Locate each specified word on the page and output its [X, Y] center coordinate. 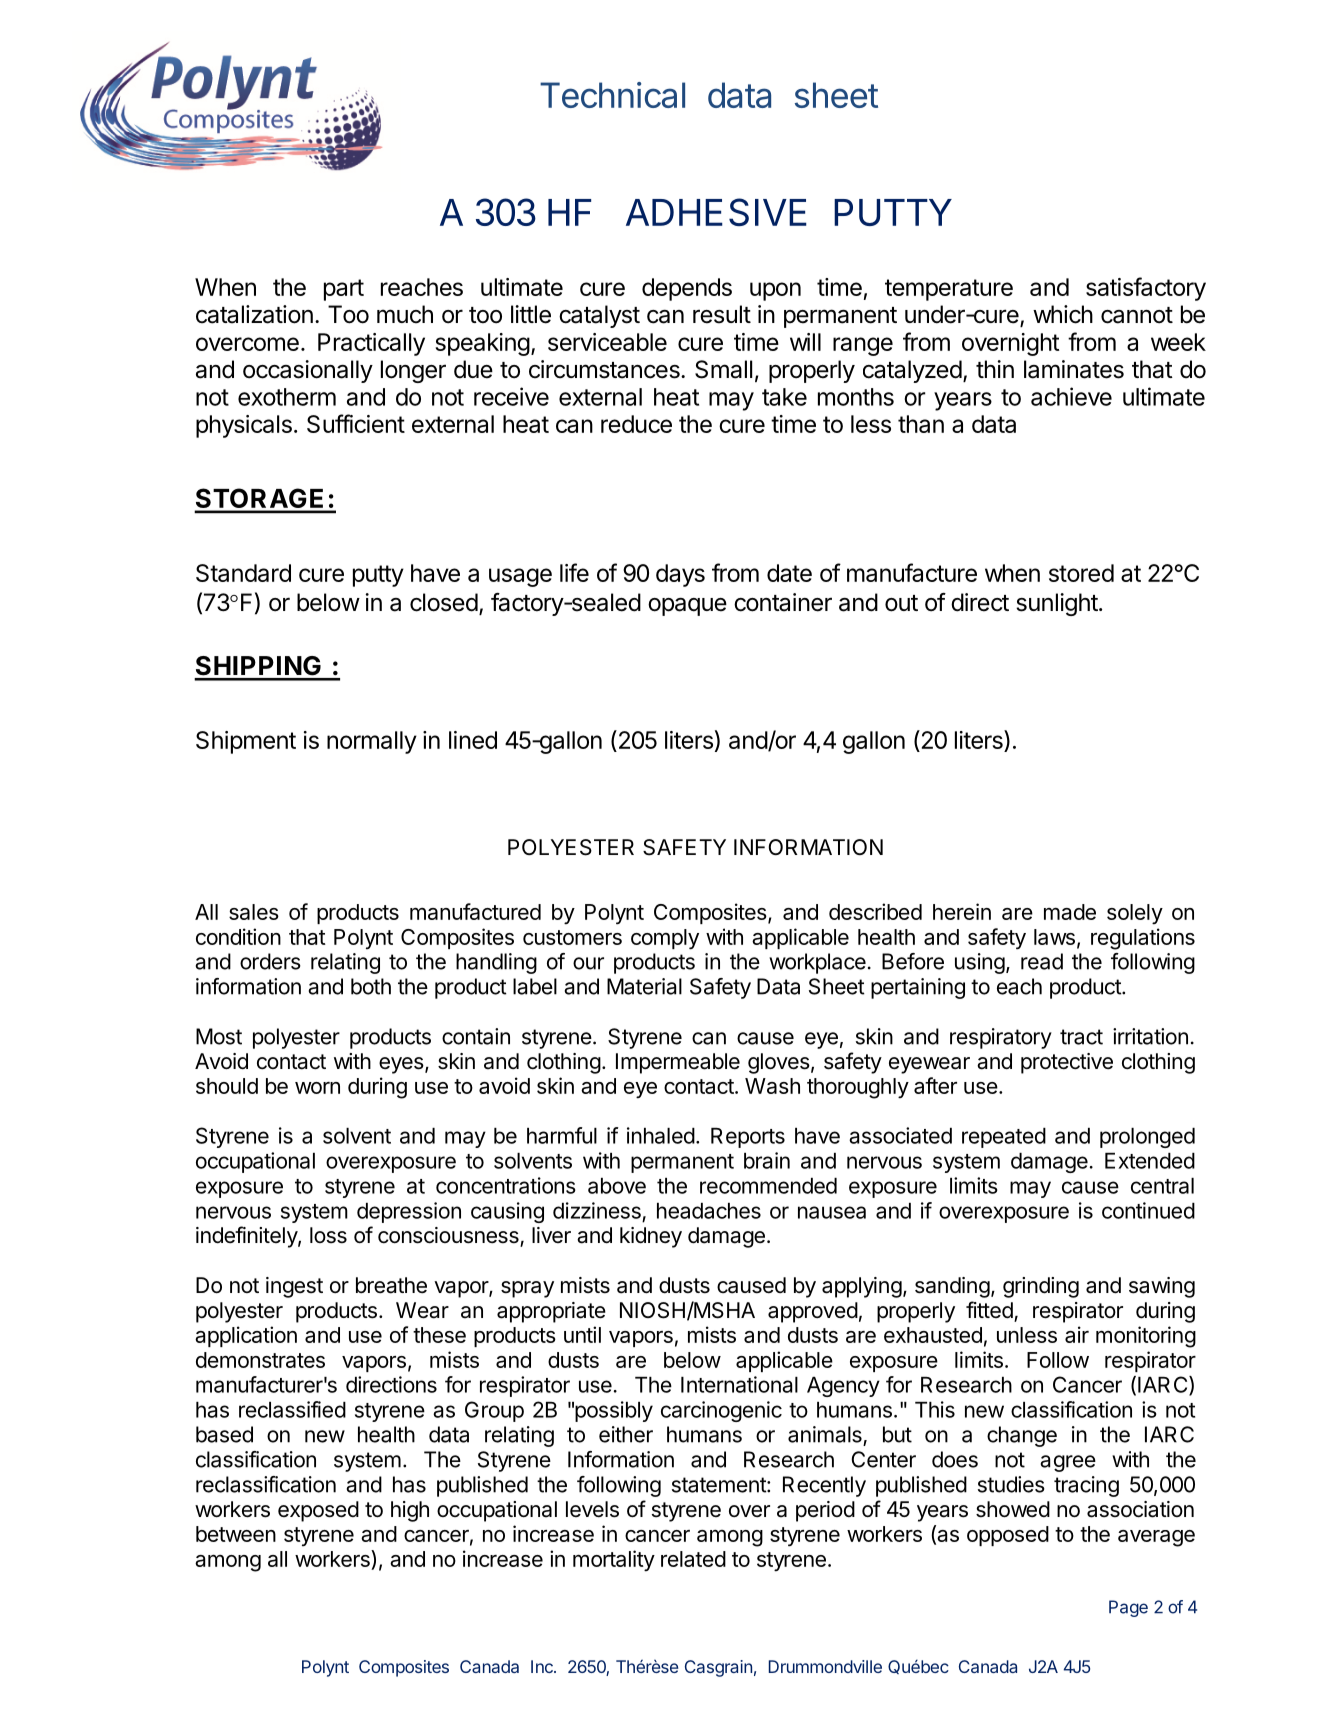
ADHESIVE [716, 212]
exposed [318, 1511]
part [344, 290]
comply [665, 939]
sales [254, 912]
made [1070, 912]
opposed [1008, 1536]
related [693, 1559]
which [1063, 314]
